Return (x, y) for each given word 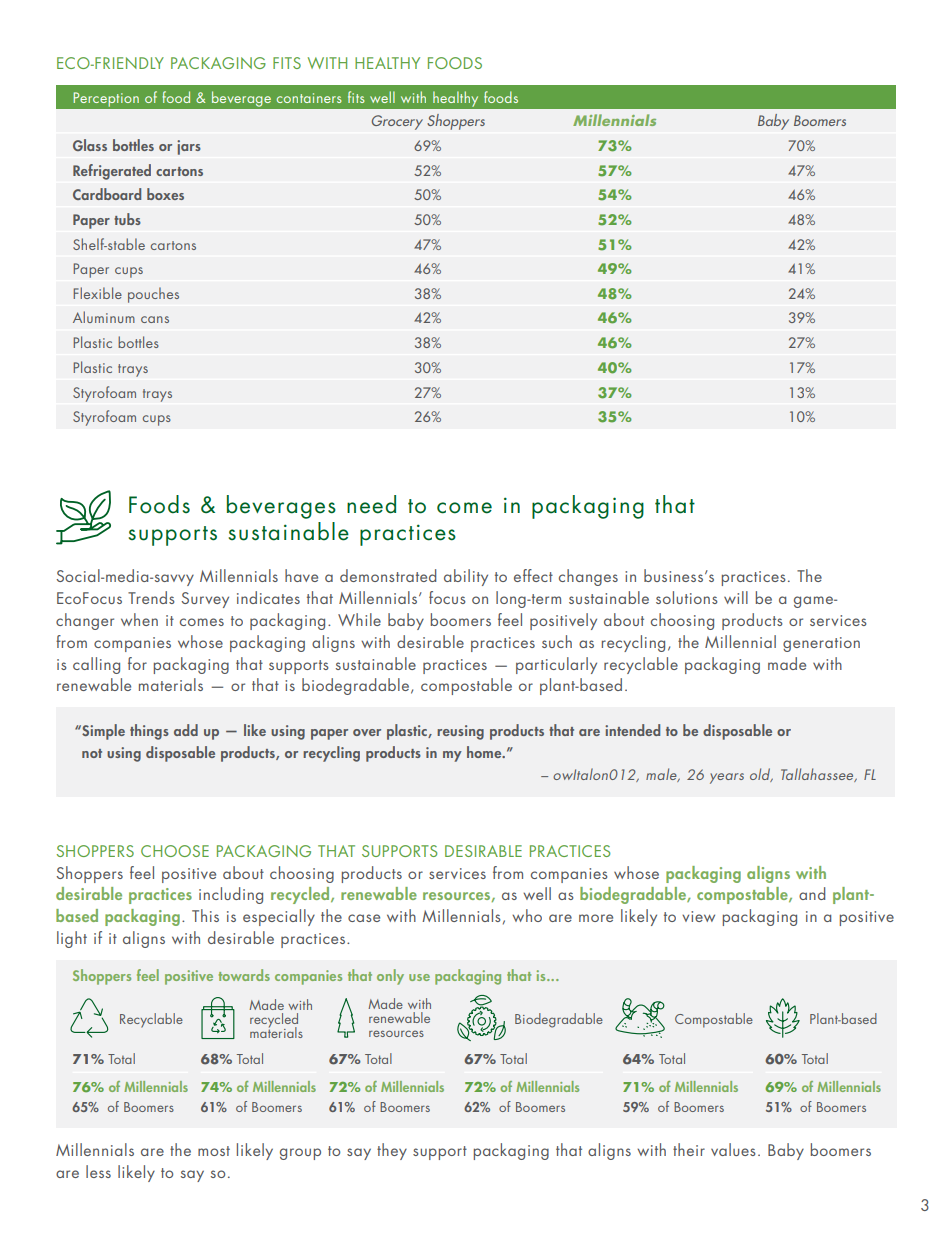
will (736, 597)
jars (189, 147)
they (392, 1151)
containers (309, 98)
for (137, 663)
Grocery (397, 122)
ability (466, 577)
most (214, 1151)
